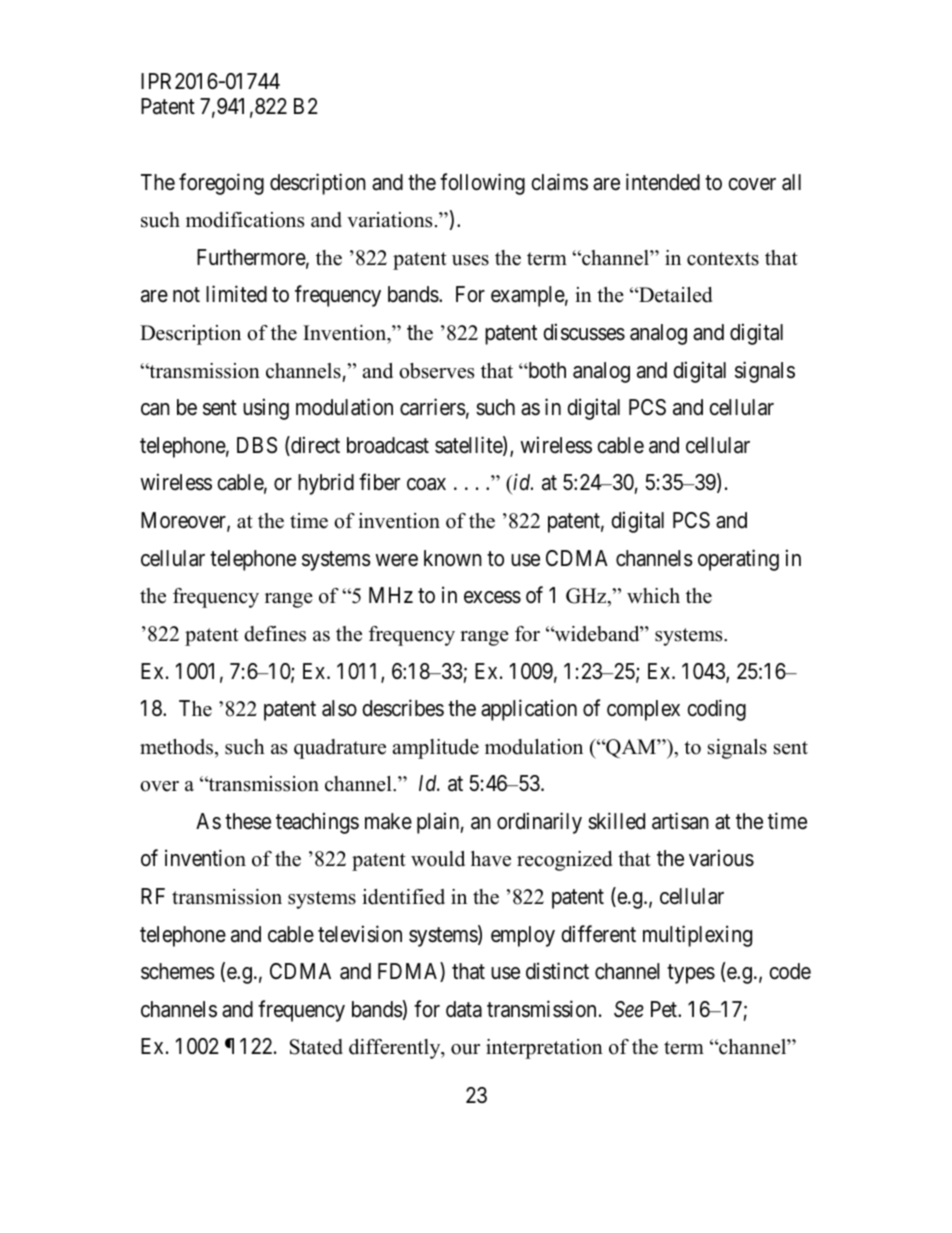  I want to click on Stated, so click(316, 1047).
